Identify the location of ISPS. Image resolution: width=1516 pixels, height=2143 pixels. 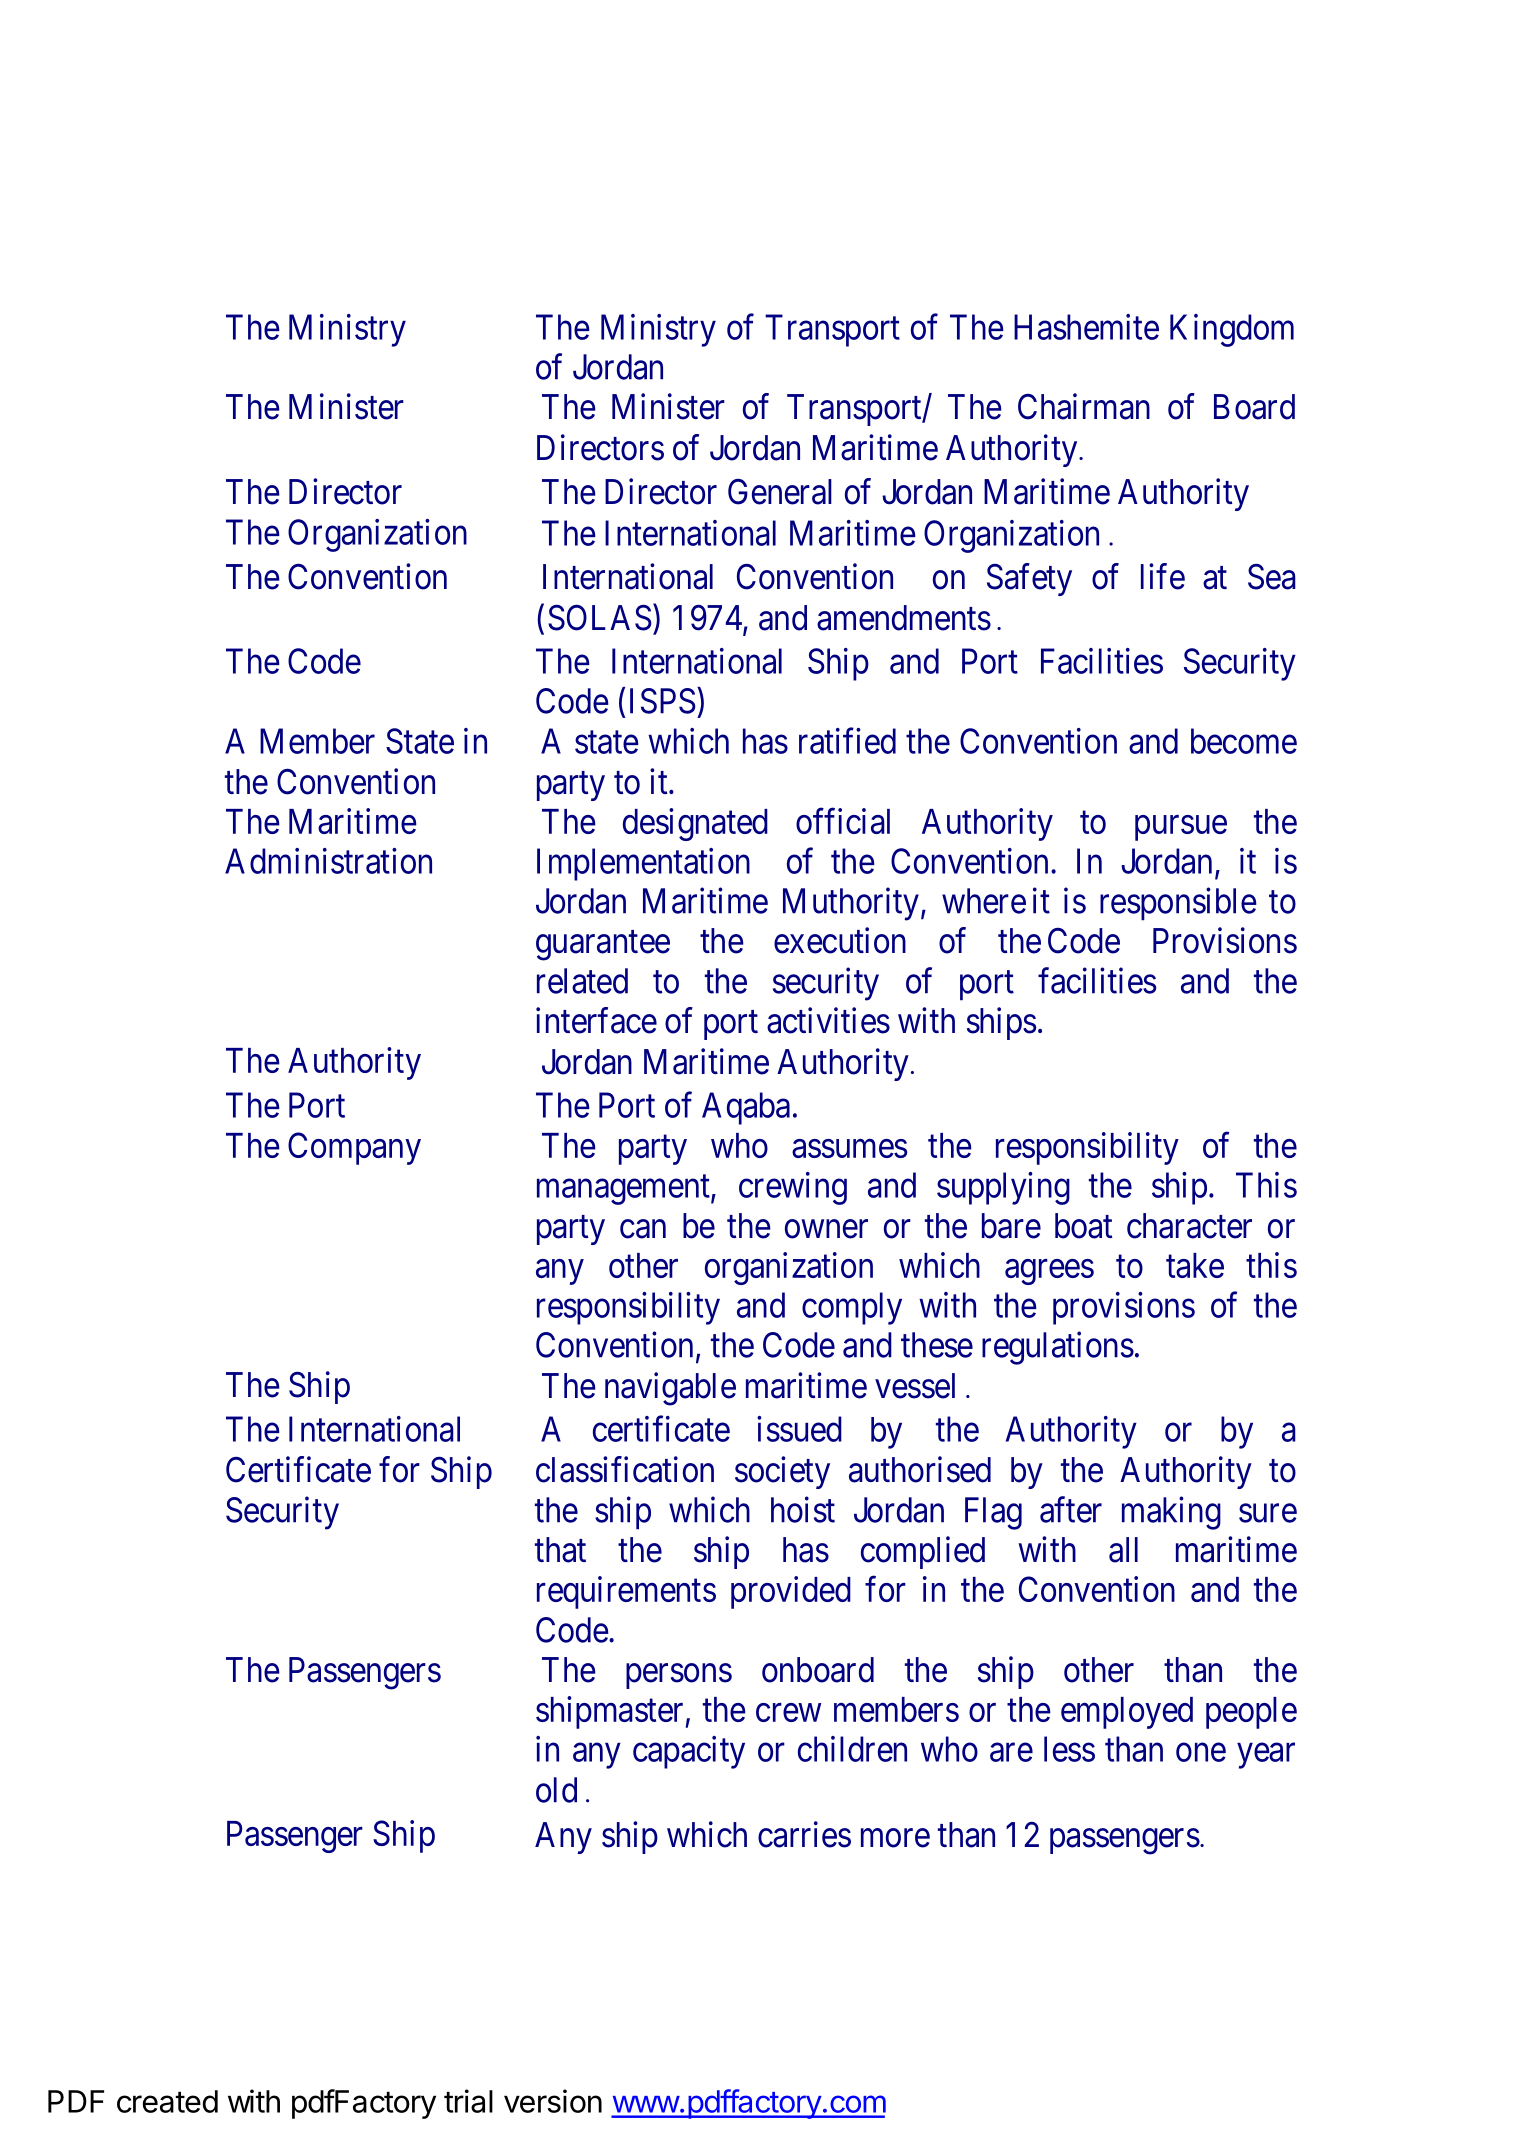
(663, 701).
